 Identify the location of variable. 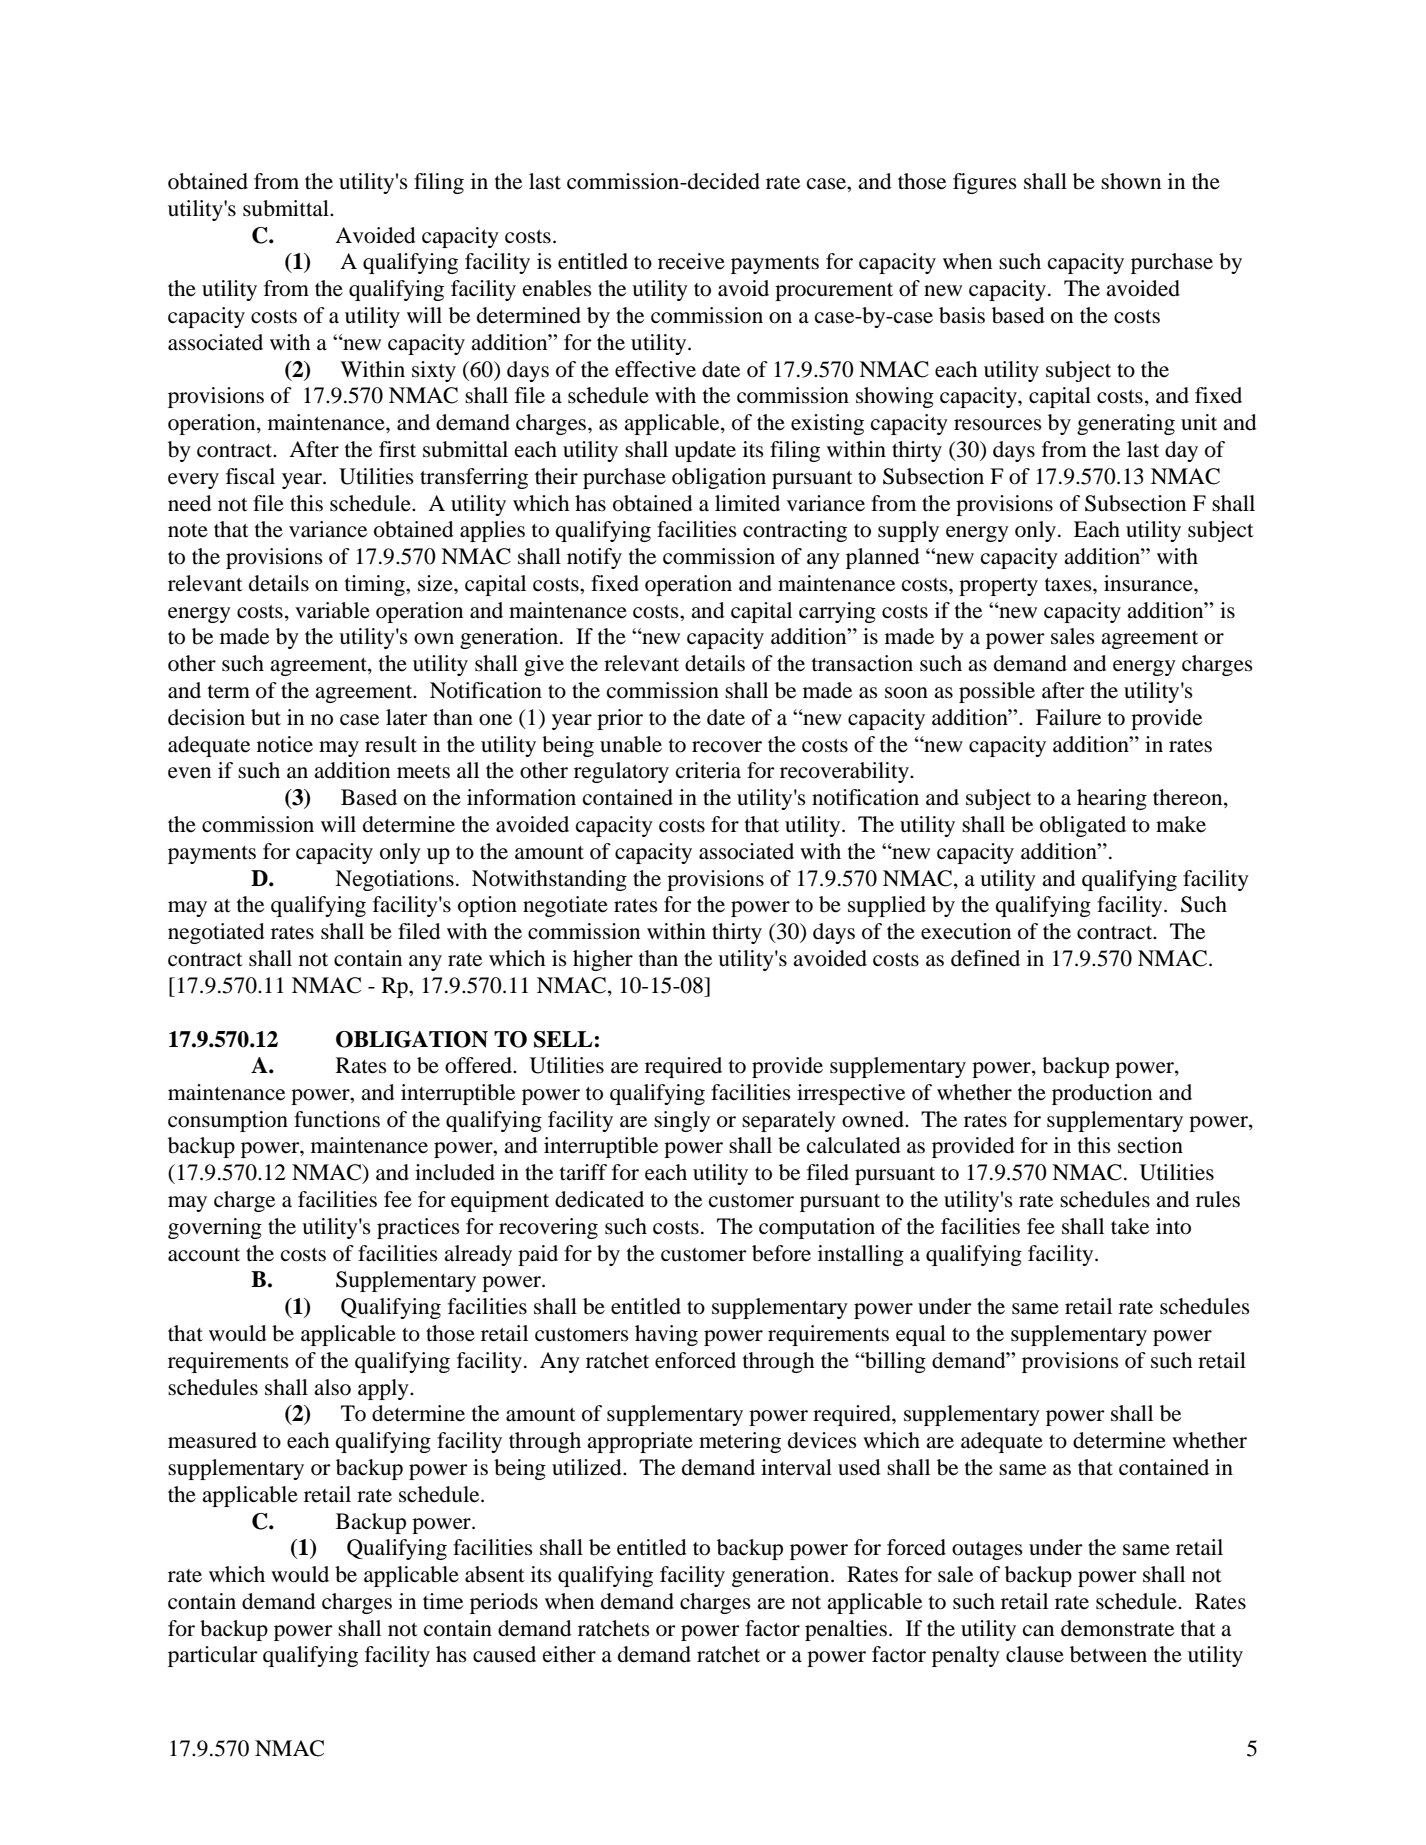
(332, 610).
